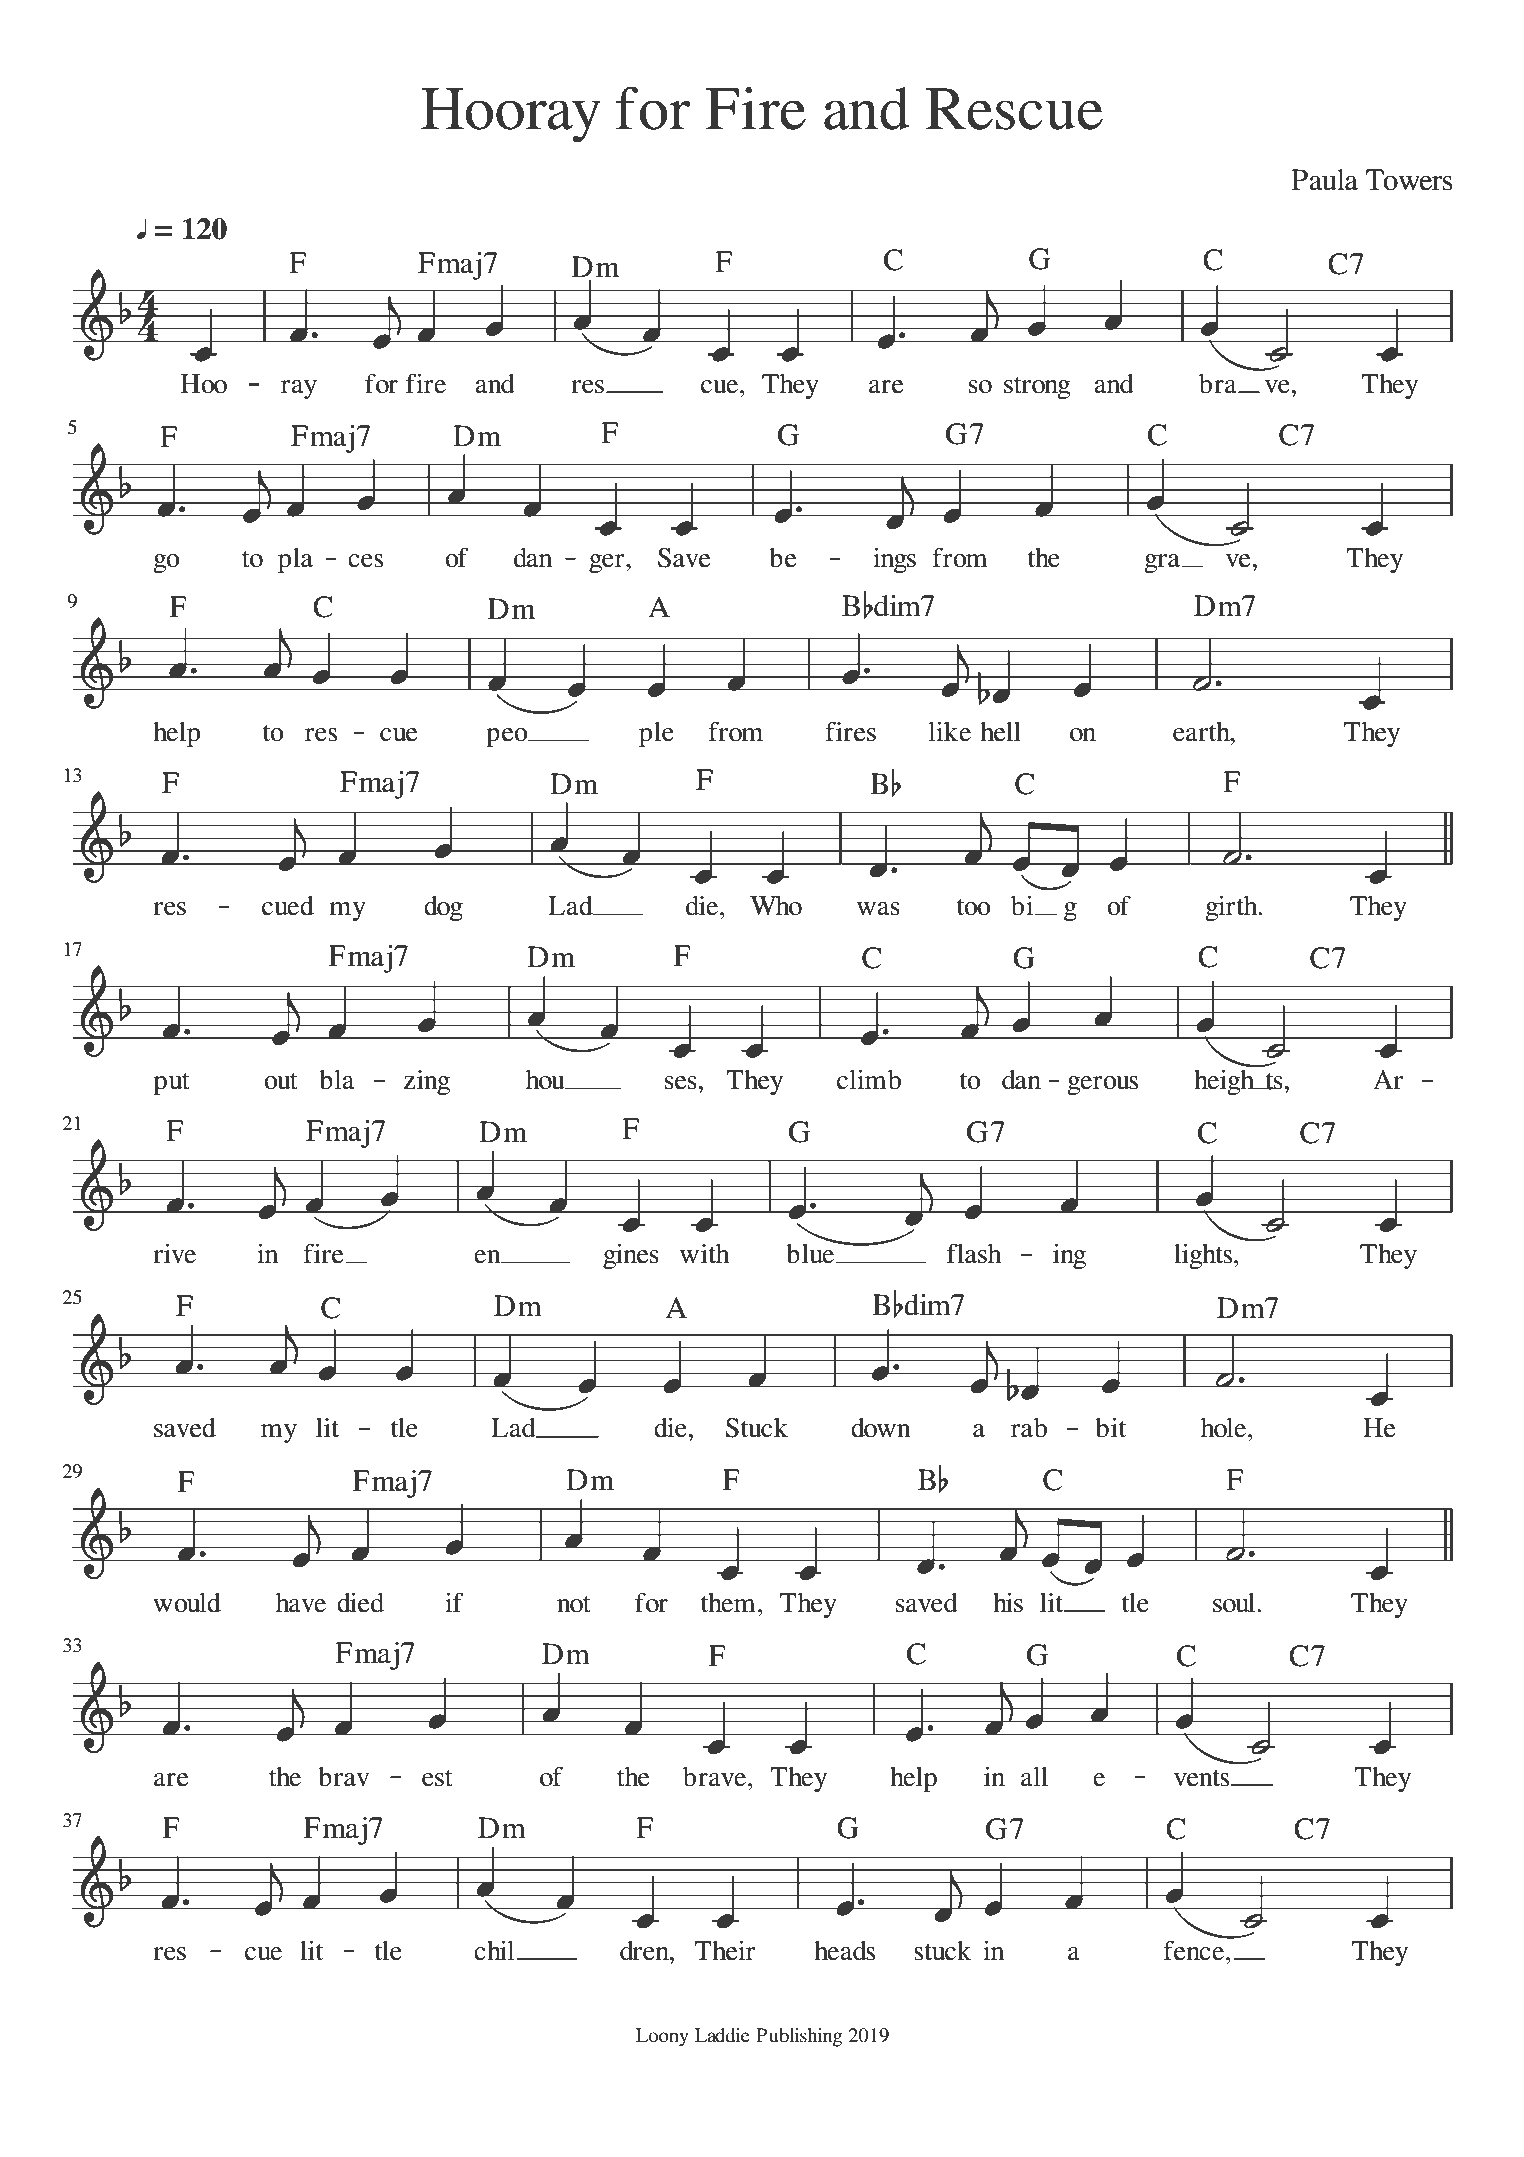 This page has height=2157, width=1524. Describe the element at coordinates (1014, 109) in the page. I see `Rescue` at that location.
